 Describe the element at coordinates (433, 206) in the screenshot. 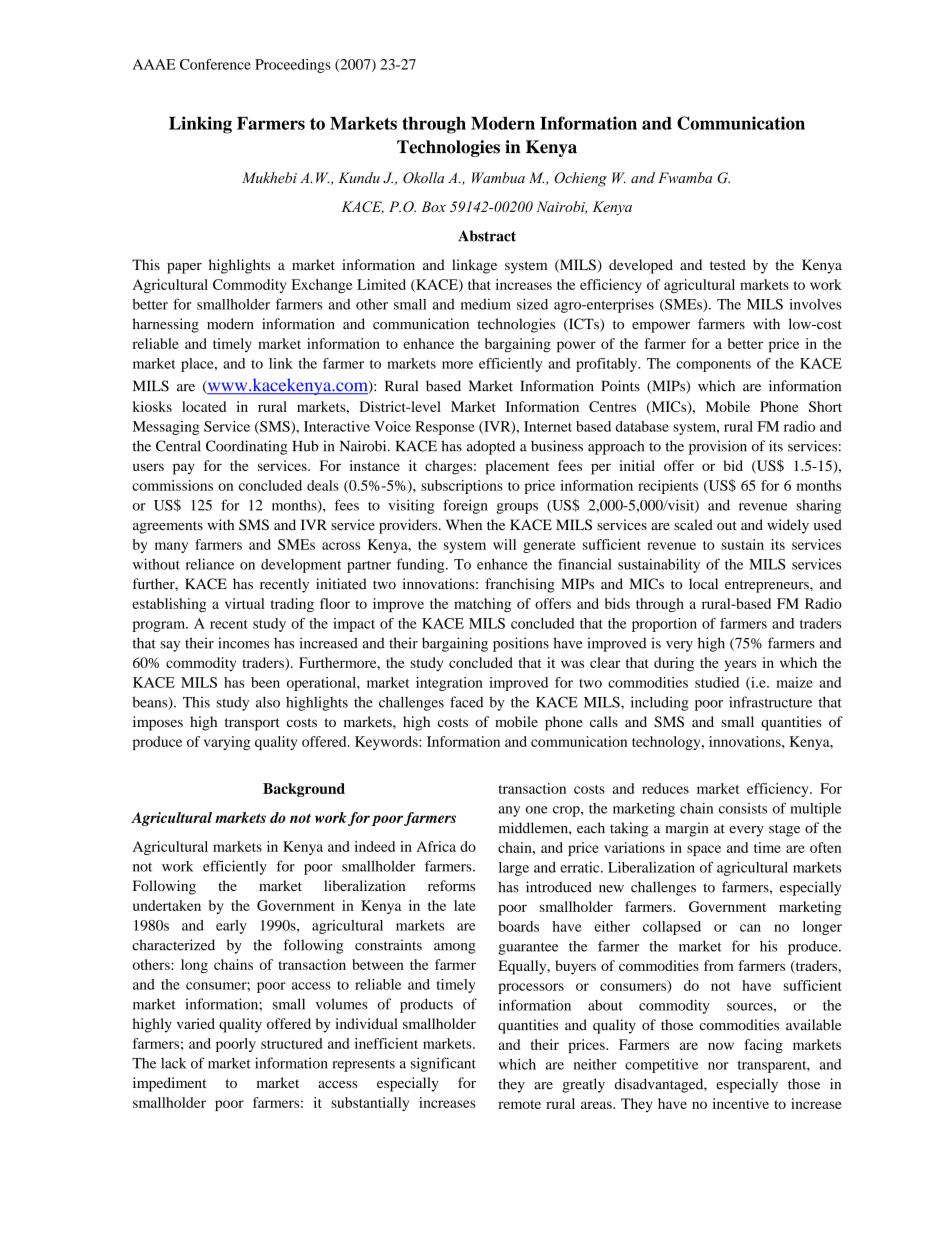

I see `Box` at that location.
